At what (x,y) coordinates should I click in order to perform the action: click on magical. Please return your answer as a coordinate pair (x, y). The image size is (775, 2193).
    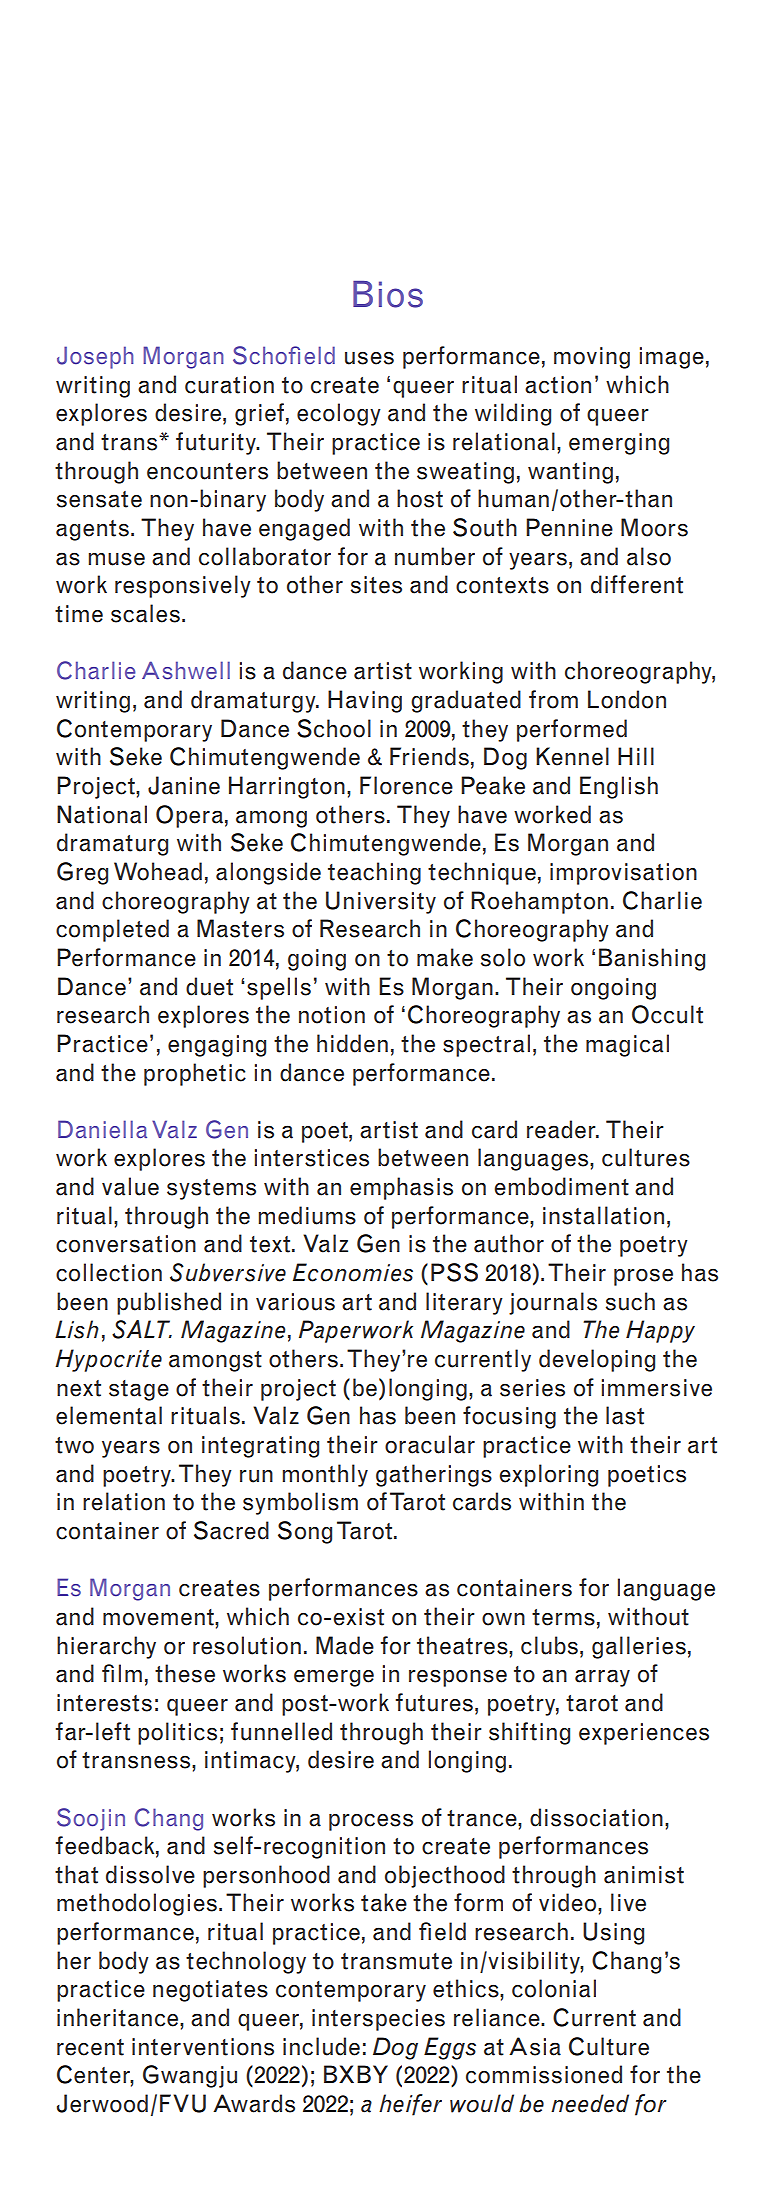
    Looking at the image, I should click on (627, 1045).
